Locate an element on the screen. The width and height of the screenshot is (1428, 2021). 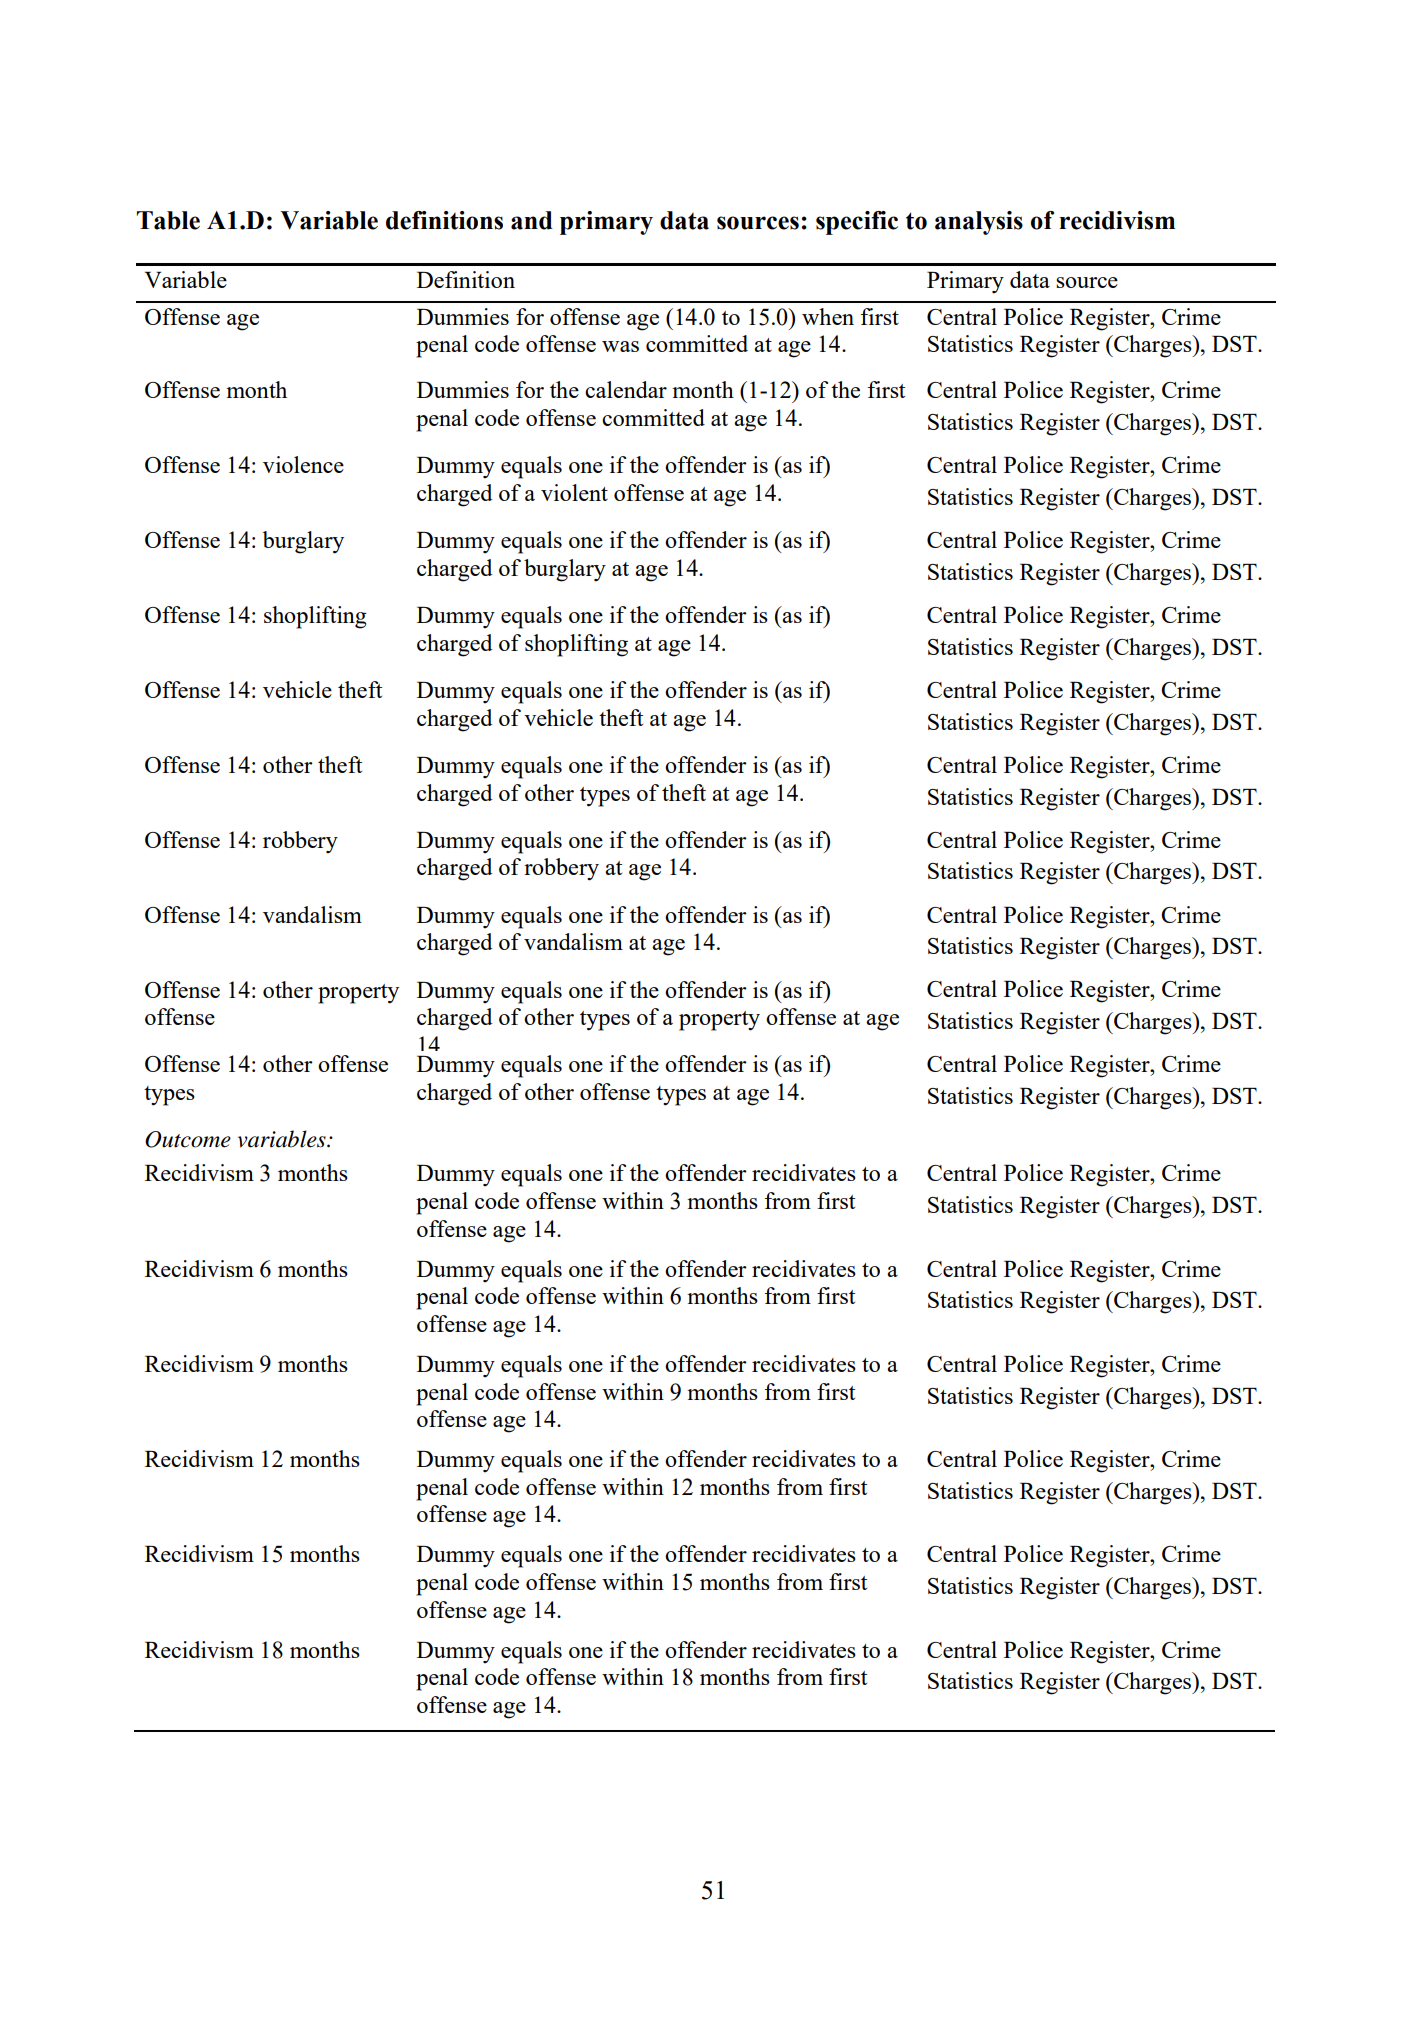
analysis is located at coordinates (979, 223).
